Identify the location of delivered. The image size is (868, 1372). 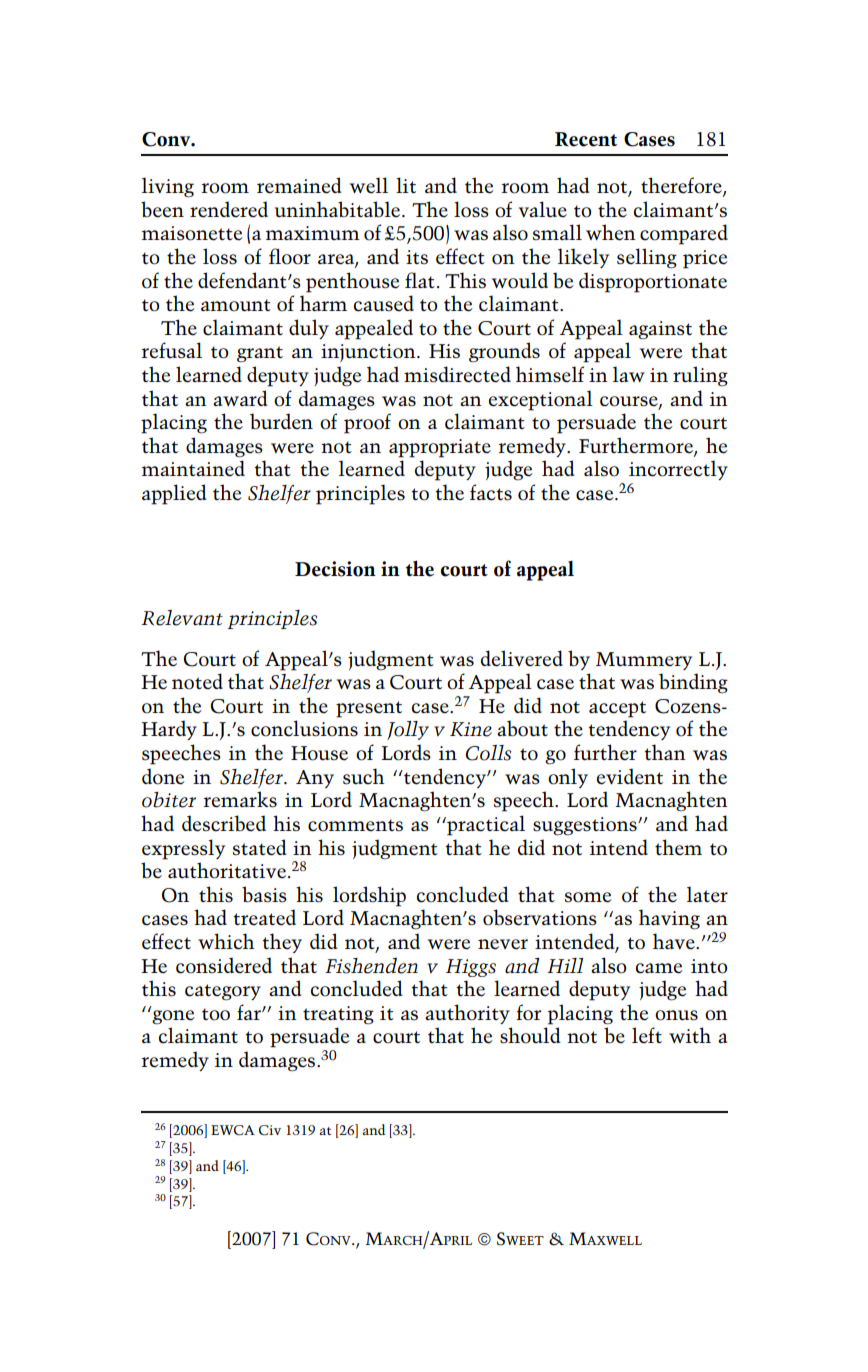
(522, 658).
